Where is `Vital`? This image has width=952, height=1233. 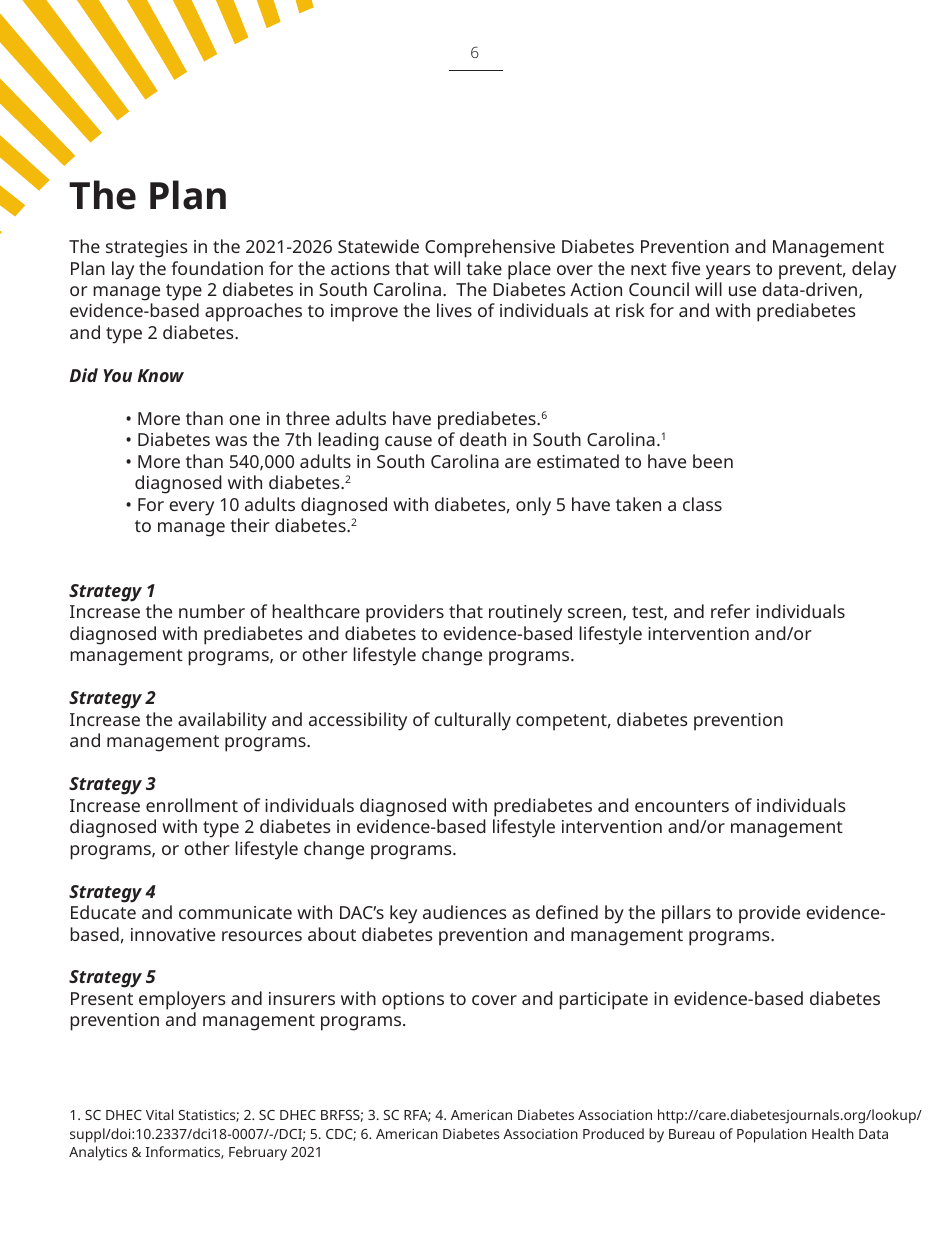 Vital is located at coordinates (159, 1114).
